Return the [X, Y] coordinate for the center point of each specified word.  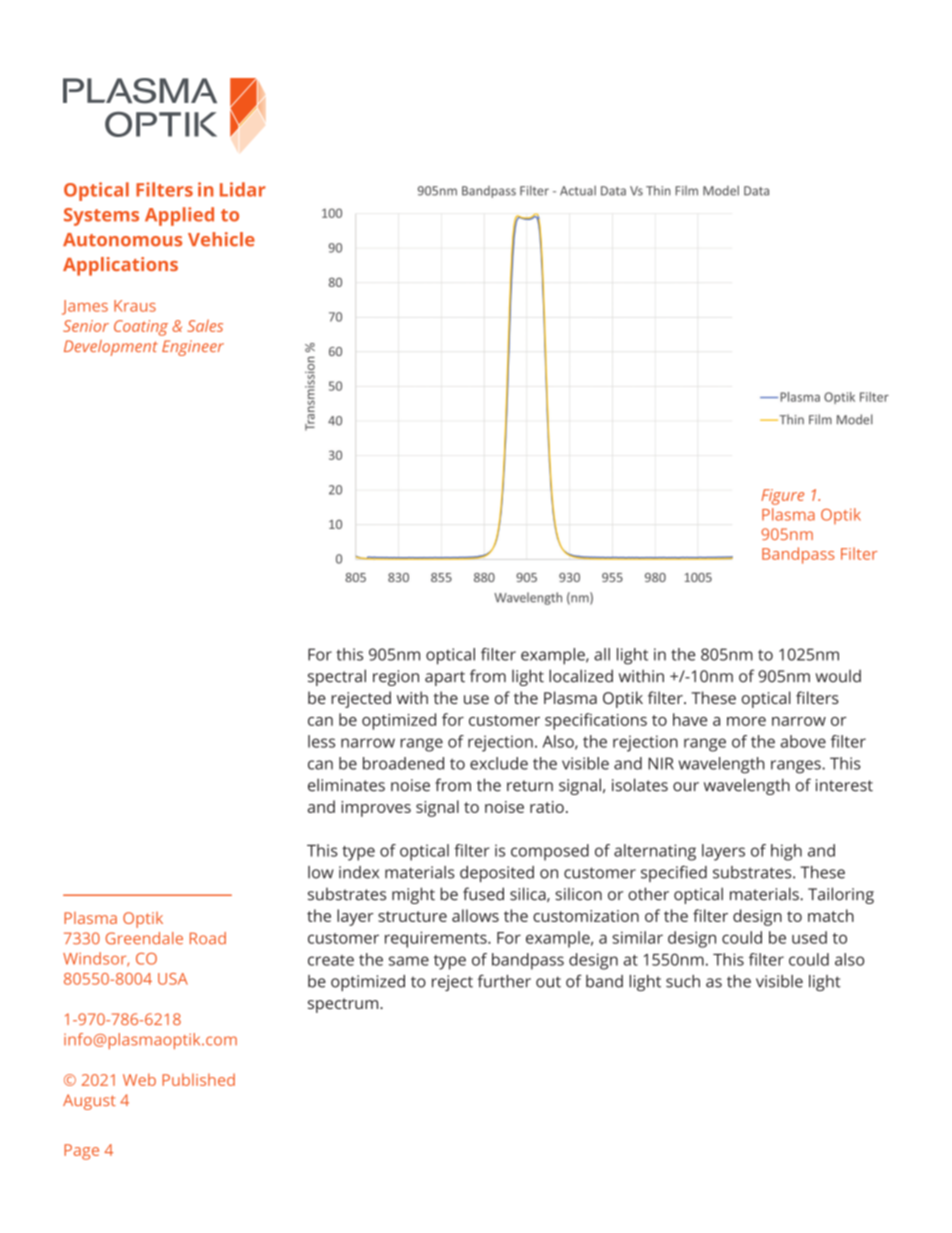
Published [198, 1079]
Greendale [144, 938]
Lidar [243, 189]
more [746, 721]
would [838, 676]
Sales [205, 325]
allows [475, 915]
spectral [337, 677]
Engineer [193, 348]
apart [445, 678]
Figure [782, 497]
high [786, 852]
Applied [179, 216]
